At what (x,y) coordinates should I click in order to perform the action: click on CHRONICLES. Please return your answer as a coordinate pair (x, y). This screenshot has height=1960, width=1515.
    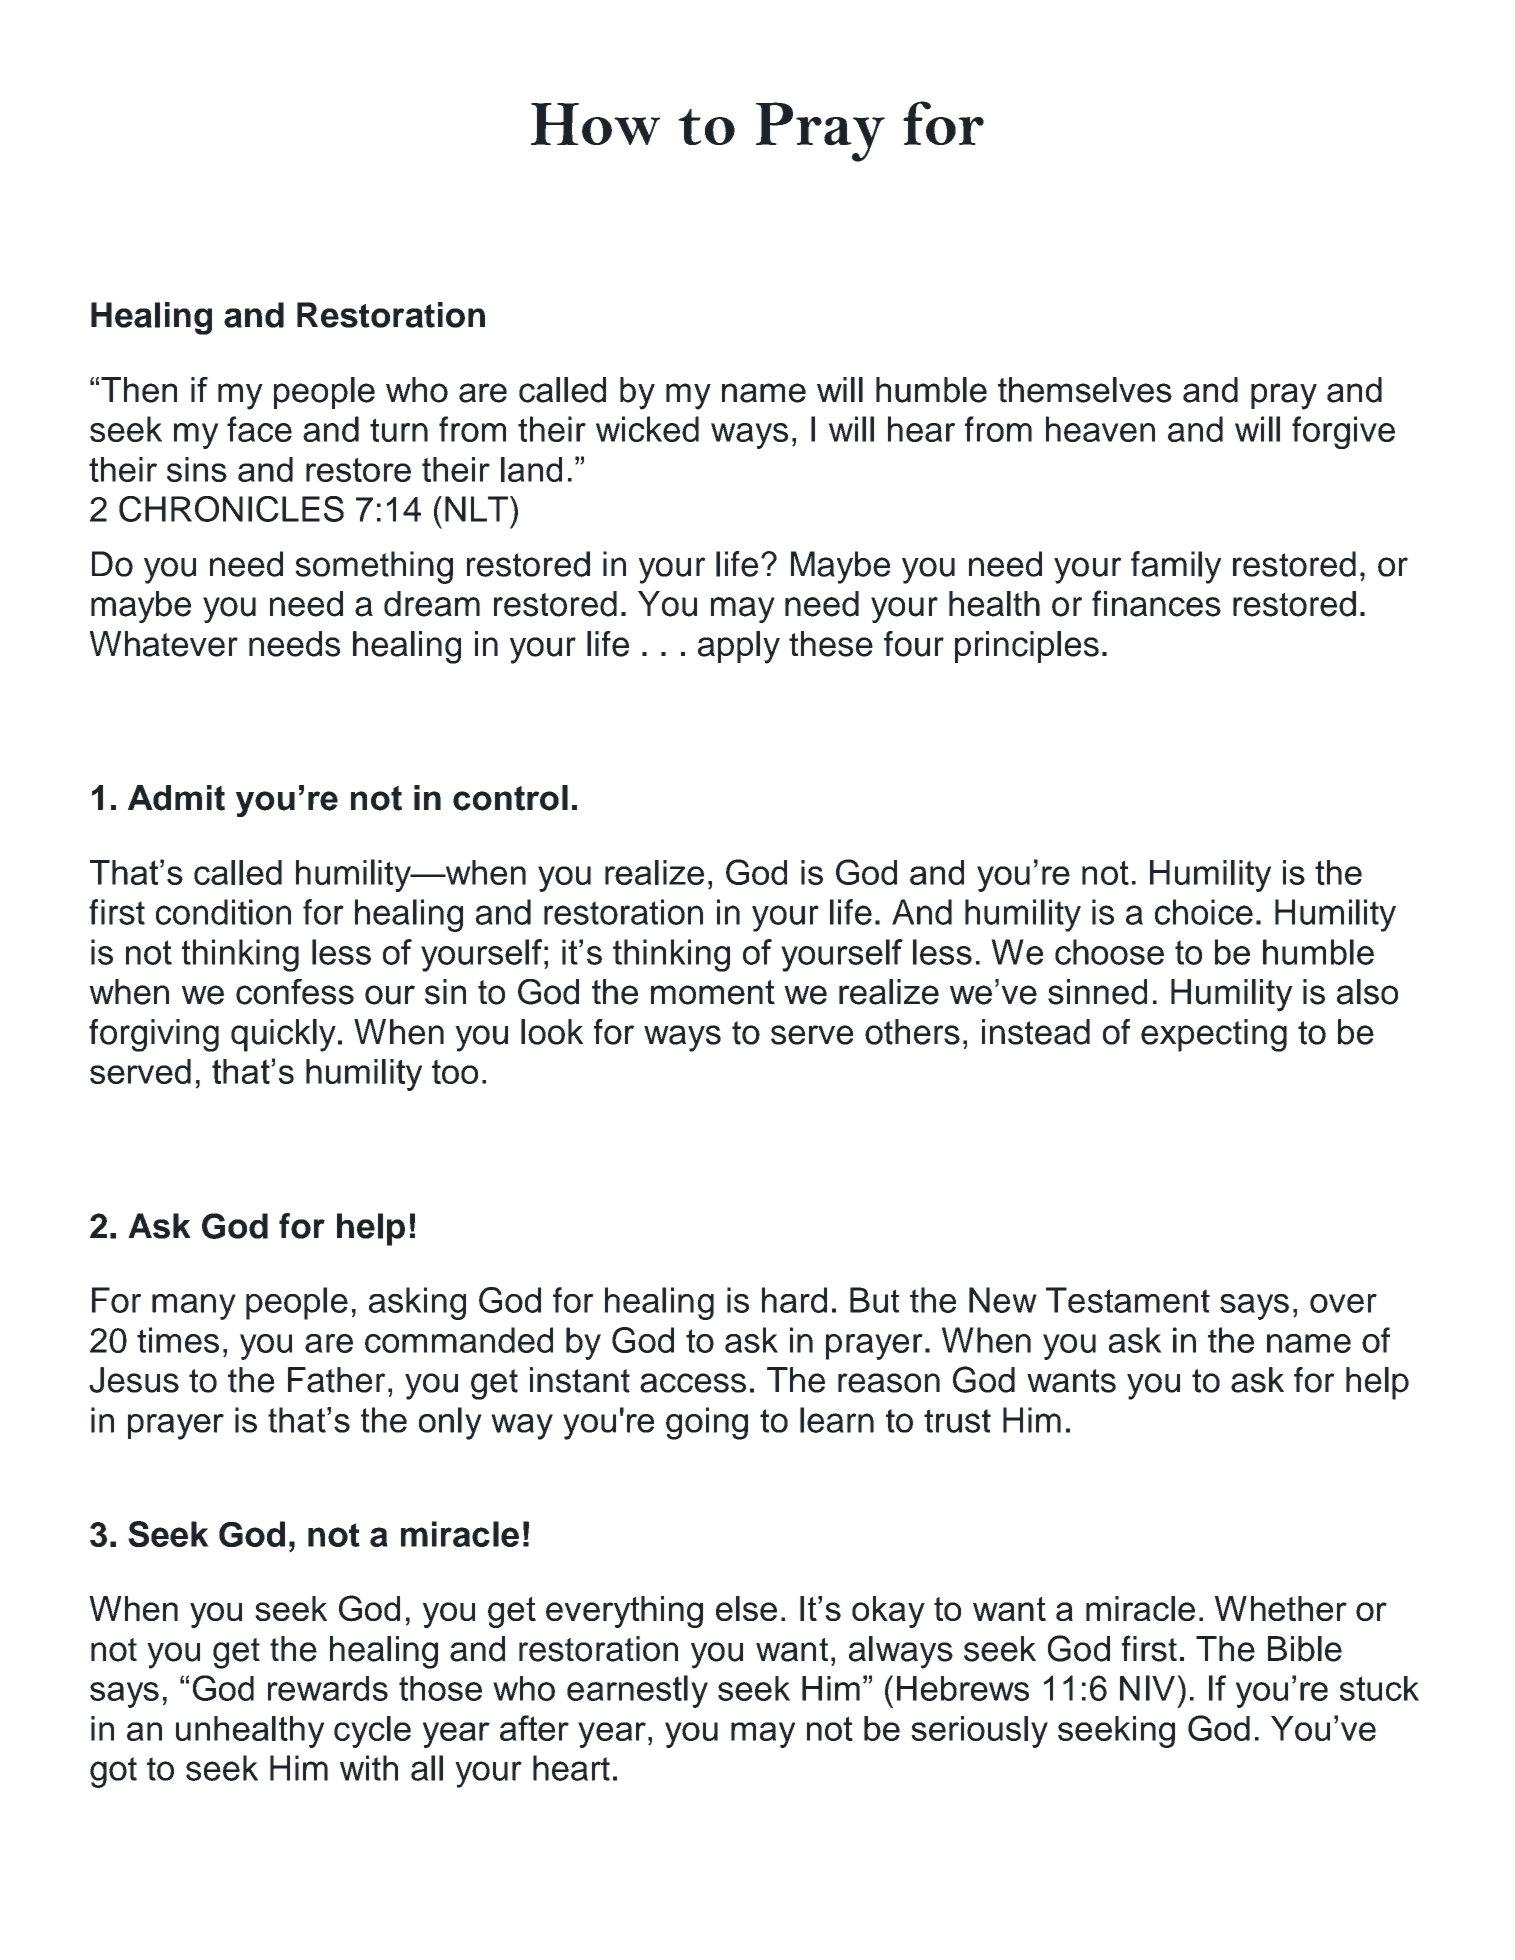
    Looking at the image, I should click on (231, 509).
